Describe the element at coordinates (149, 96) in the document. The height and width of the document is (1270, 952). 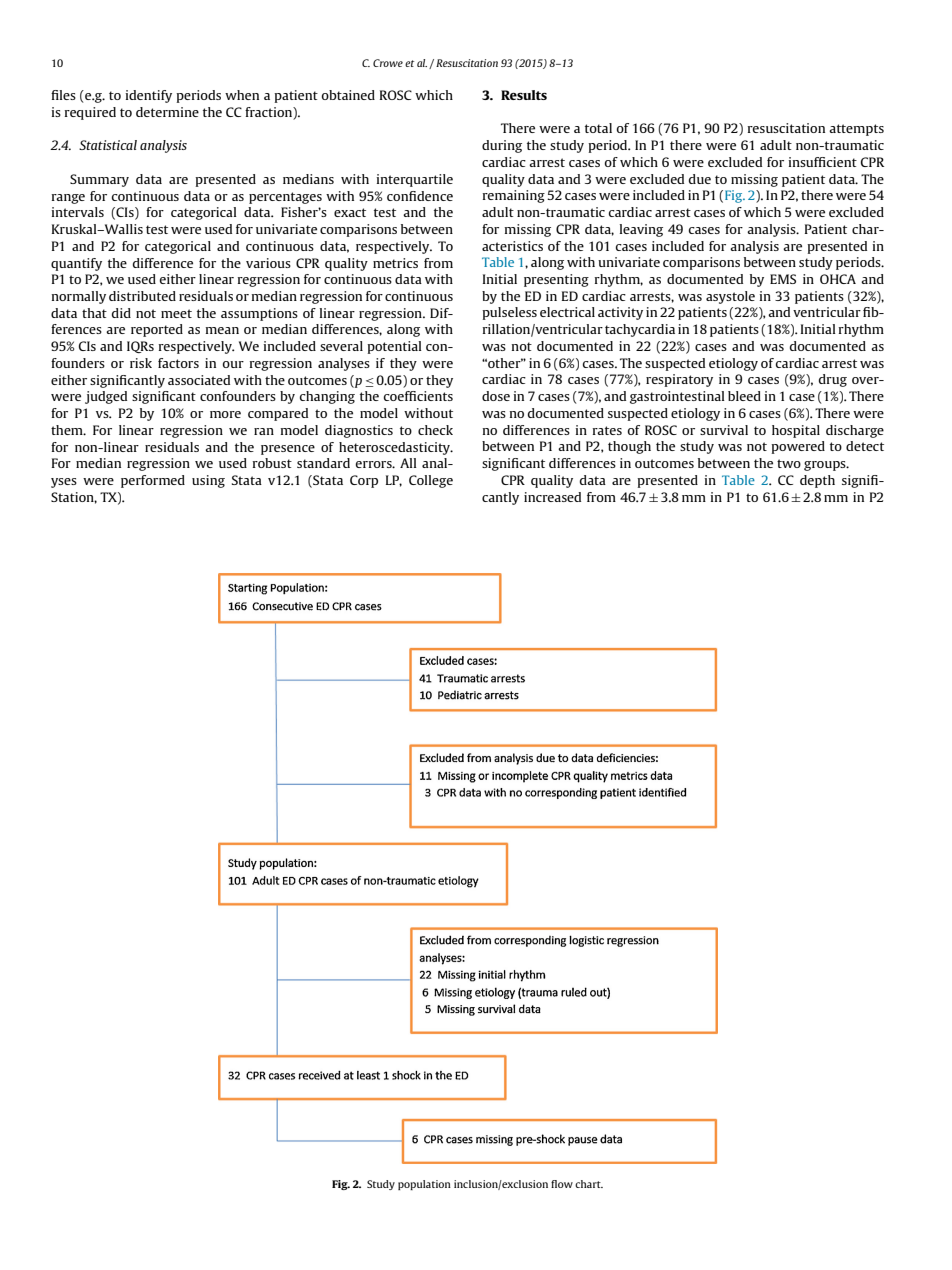
I see `identify` at that location.
